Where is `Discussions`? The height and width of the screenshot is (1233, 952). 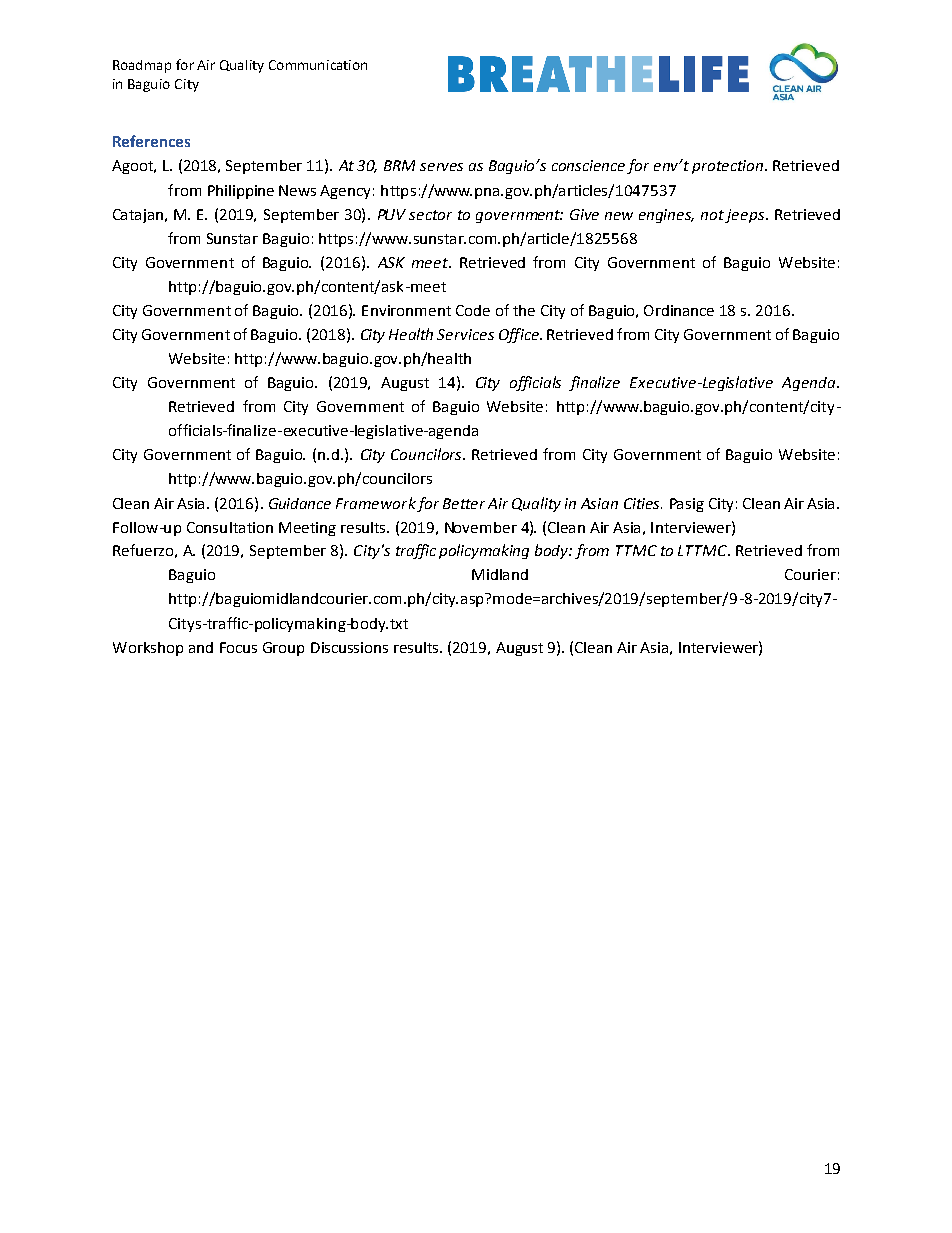 Discussions is located at coordinates (349, 647).
